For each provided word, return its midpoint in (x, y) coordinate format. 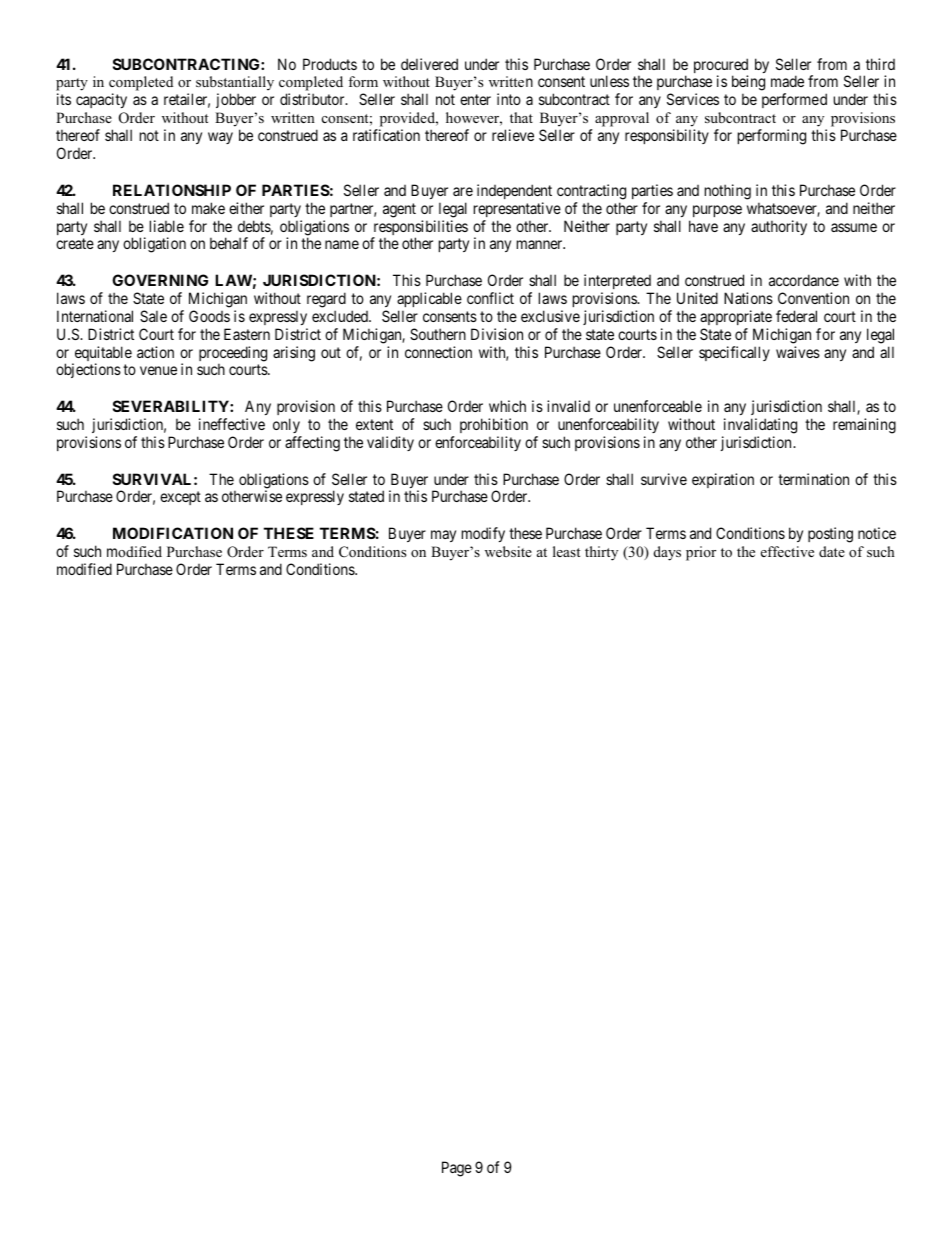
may (443, 536)
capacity (101, 100)
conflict (490, 298)
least (566, 551)
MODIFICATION (173, 533)
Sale (153, 316)
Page (457, 1169)
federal (796, 316)
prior (701, 553)
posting (830, 535)
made (787, 81)
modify (483, 534)
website (508, 551)
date (832, 551)
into (509, 99)
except (180, 498)
